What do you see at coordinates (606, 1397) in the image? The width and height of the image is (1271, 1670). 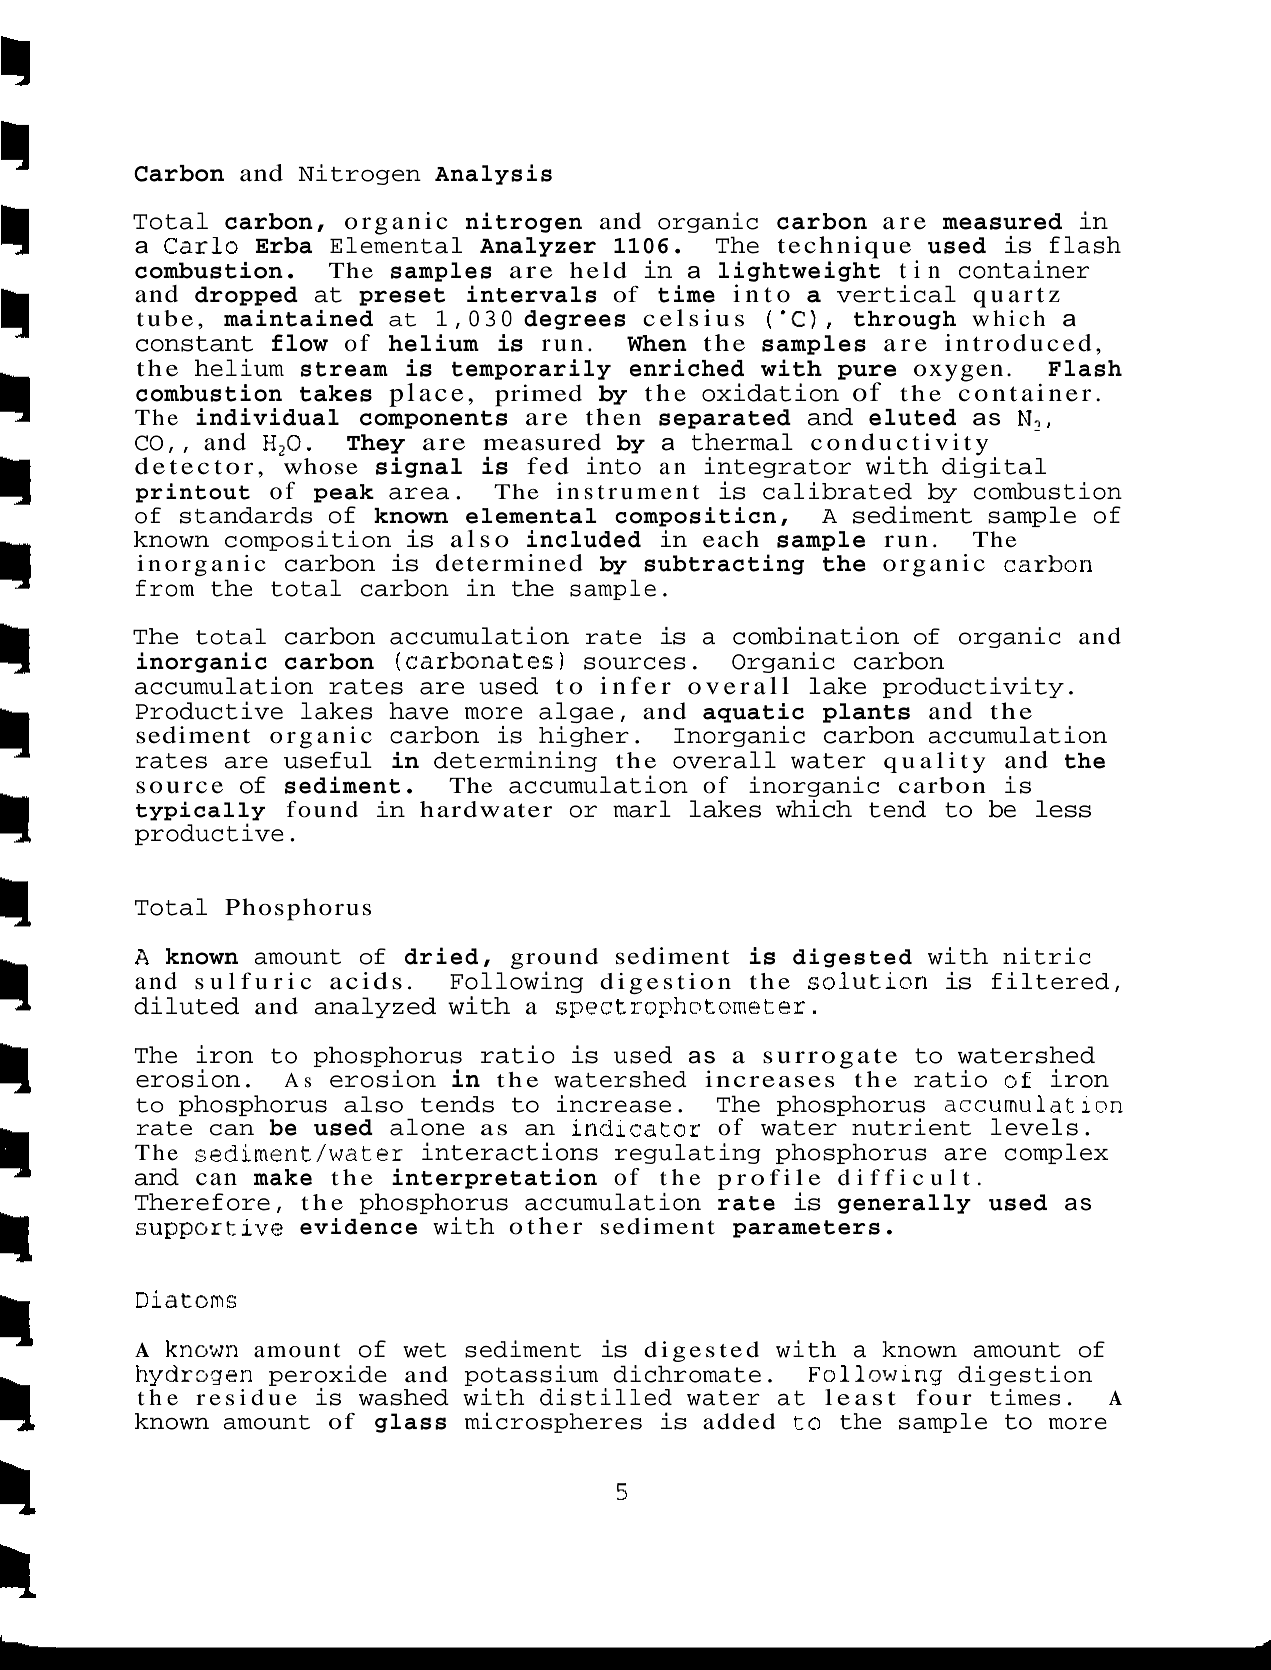 I see `distilled` at bounding box center [606, 1397].
